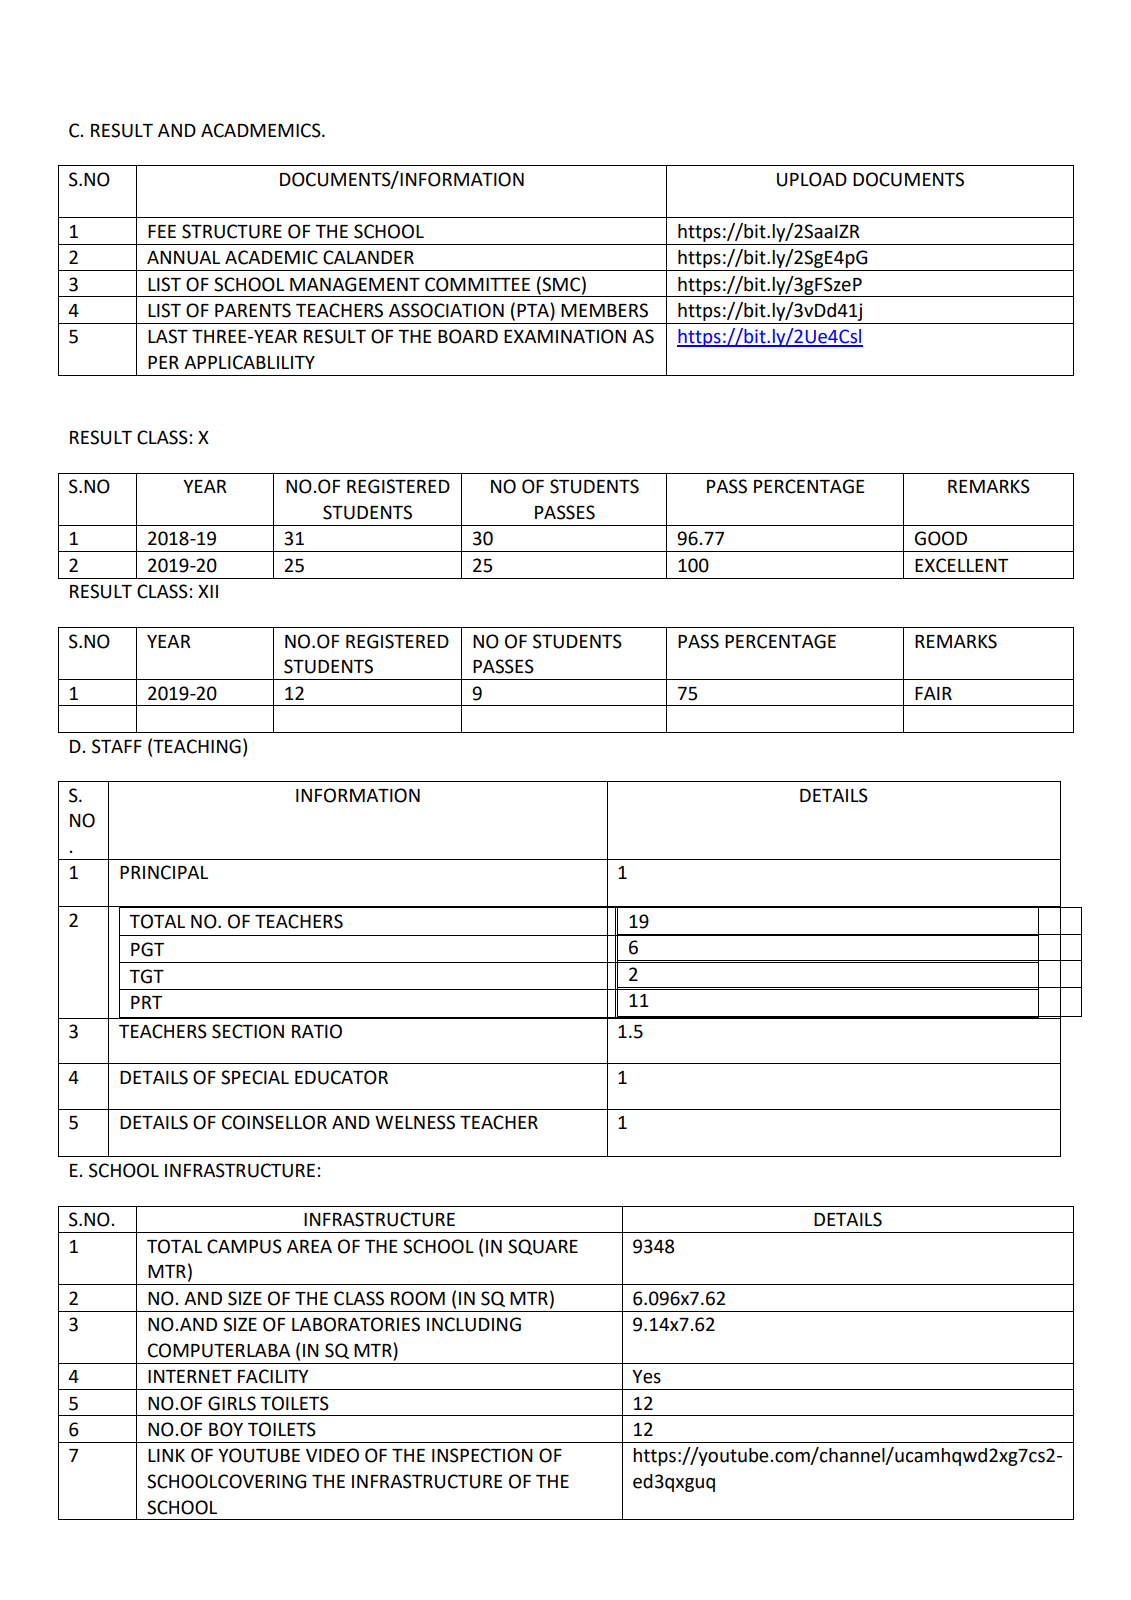 The height and width of the screenshot is (1600, 1131). What do you see at coordinates (477, 284) in the screenshot?
I see `COMMITTEE` at bounding box center [477, 284].
